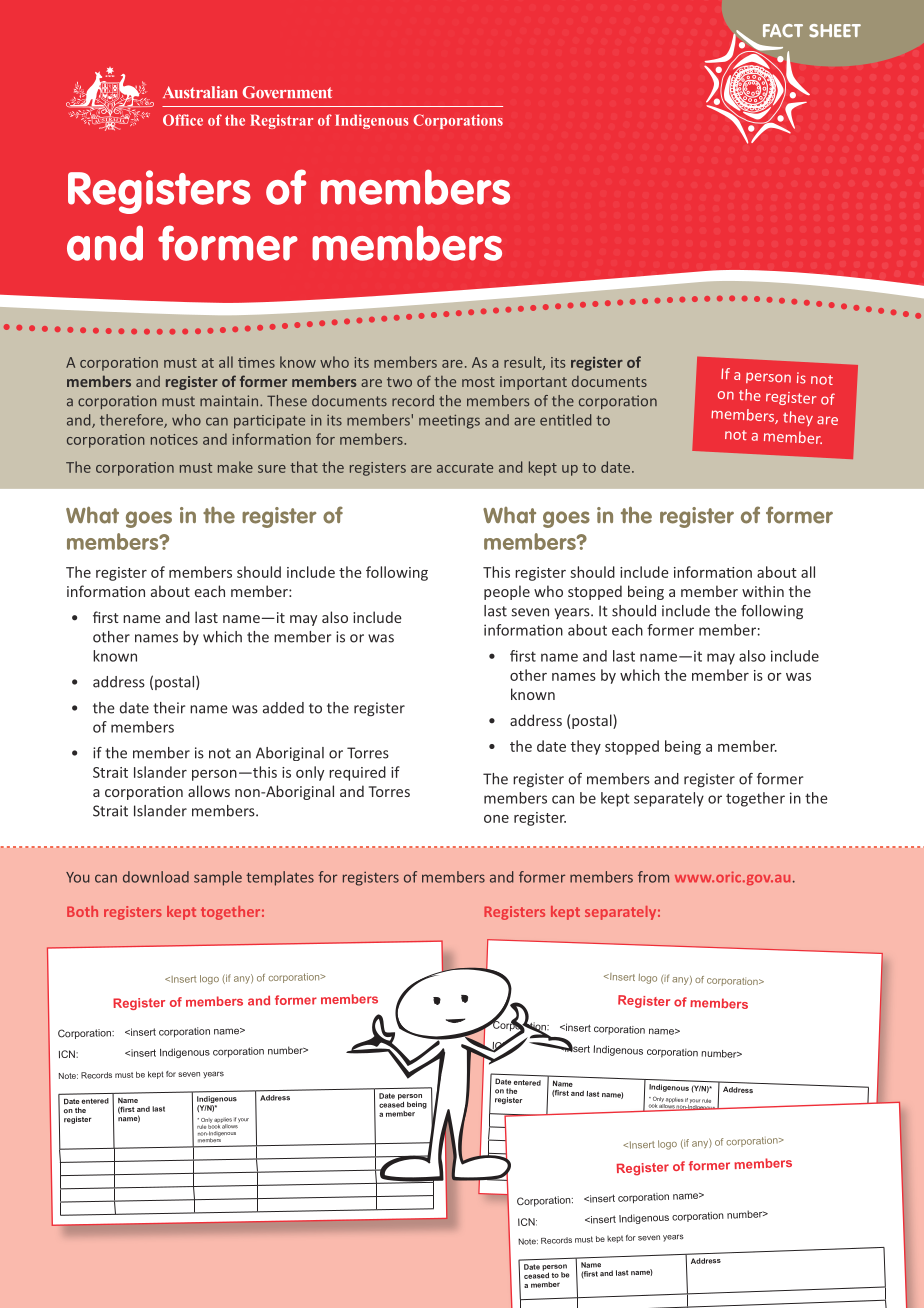  Describe the element at coordinates (235, 467) in the screenshot. I see `make` at that location.
